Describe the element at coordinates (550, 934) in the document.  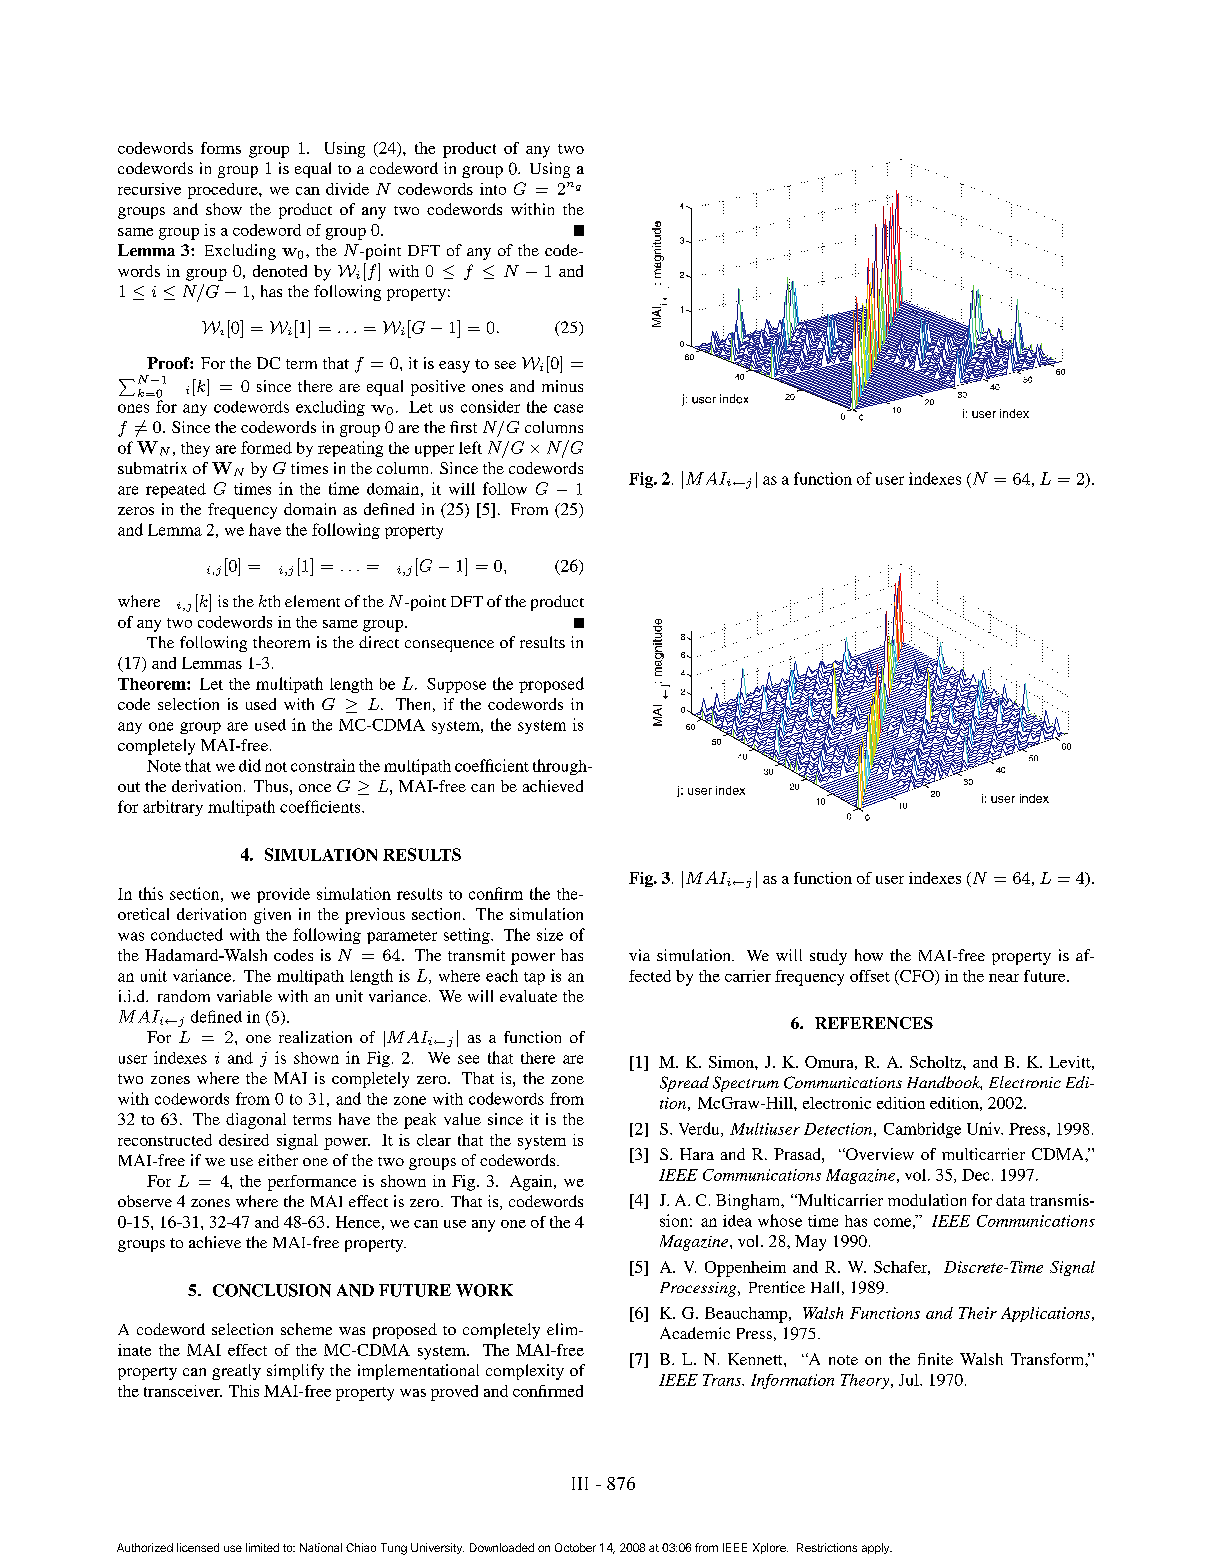
I see `size` at that location.
